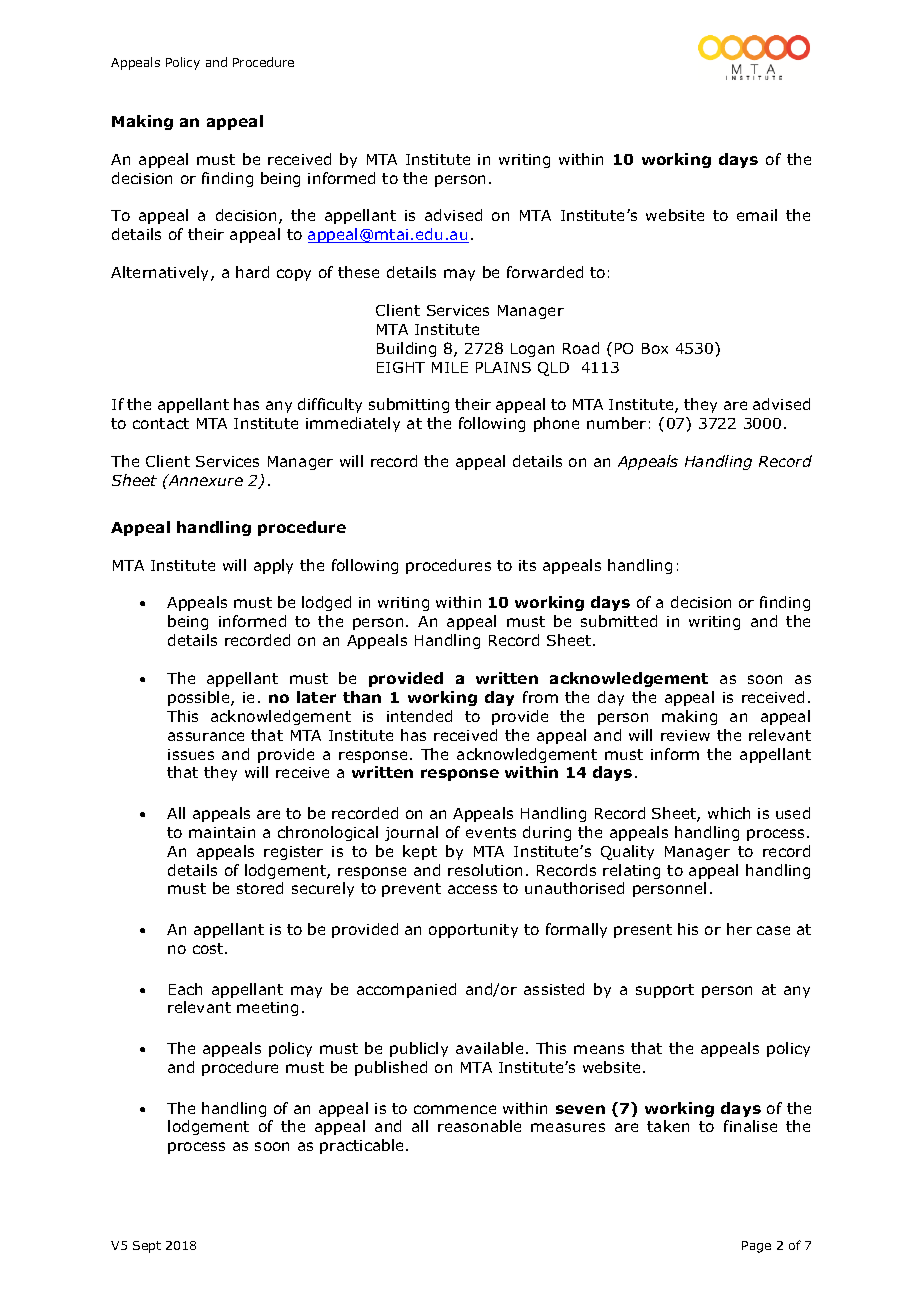 This page has width=924, height=1308. I want to click on intended, so click(419, 716).
